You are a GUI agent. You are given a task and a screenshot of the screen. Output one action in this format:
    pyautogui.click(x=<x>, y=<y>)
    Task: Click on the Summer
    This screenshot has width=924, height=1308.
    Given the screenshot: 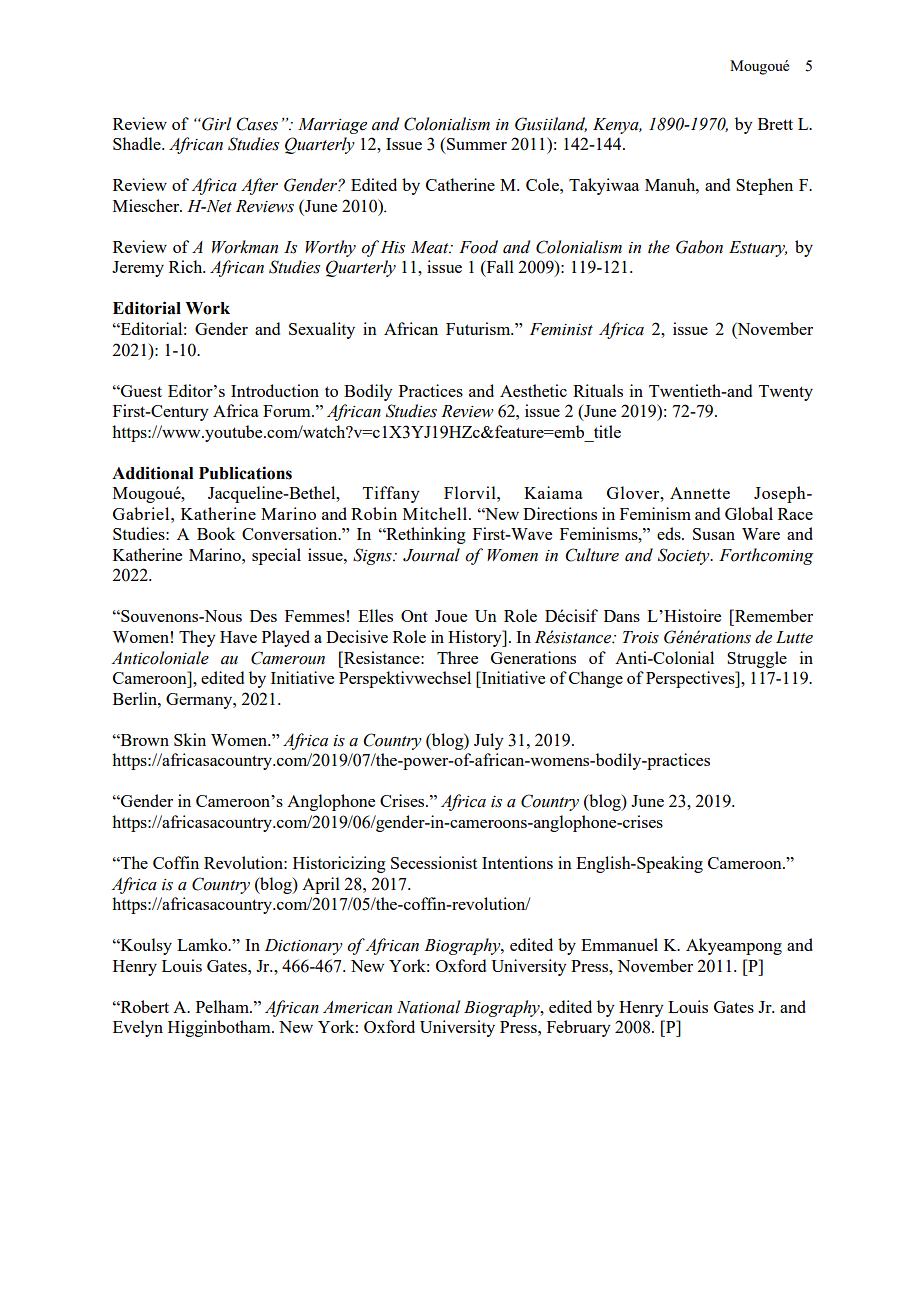 What is the action you would take?
    pyautogui.click(x=476, y=143)
